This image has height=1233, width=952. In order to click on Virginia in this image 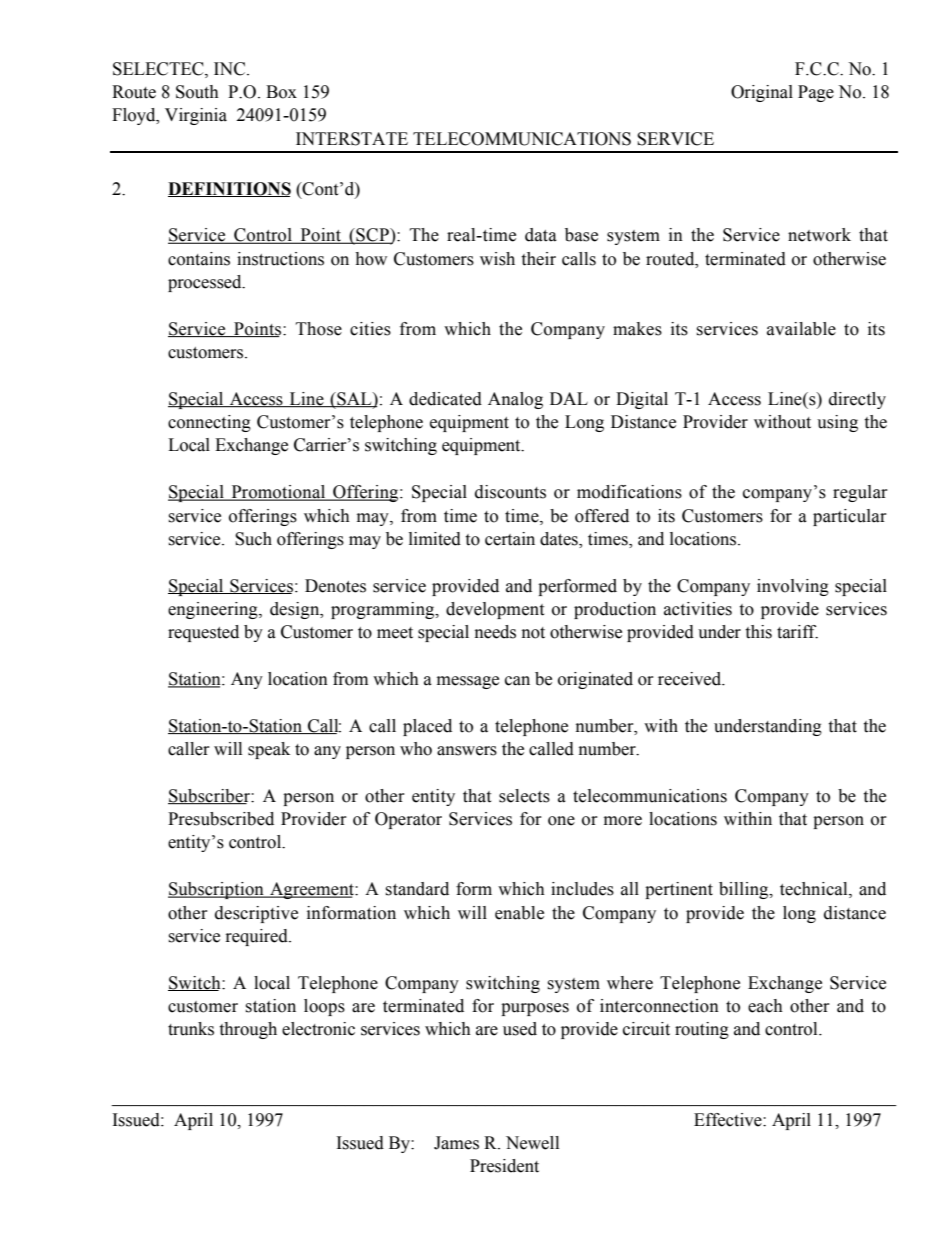, I will do `click(196, 116)`.
